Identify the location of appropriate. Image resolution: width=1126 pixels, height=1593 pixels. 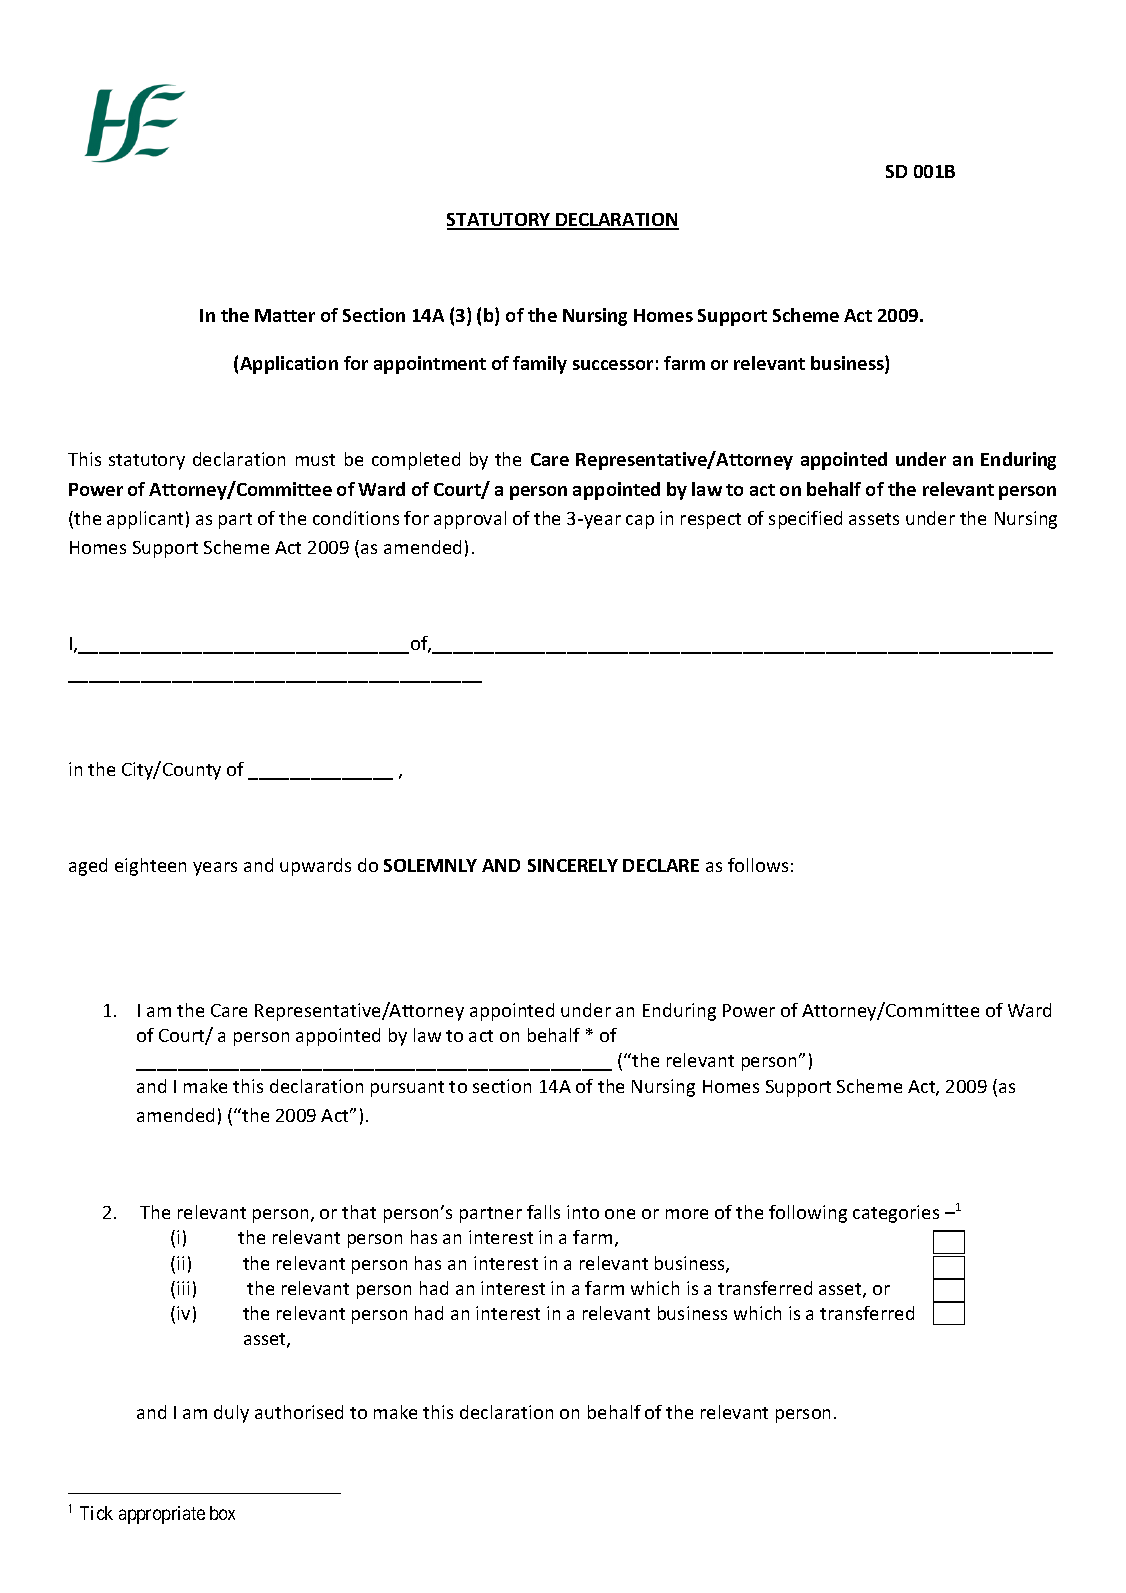
(162, 1515).
